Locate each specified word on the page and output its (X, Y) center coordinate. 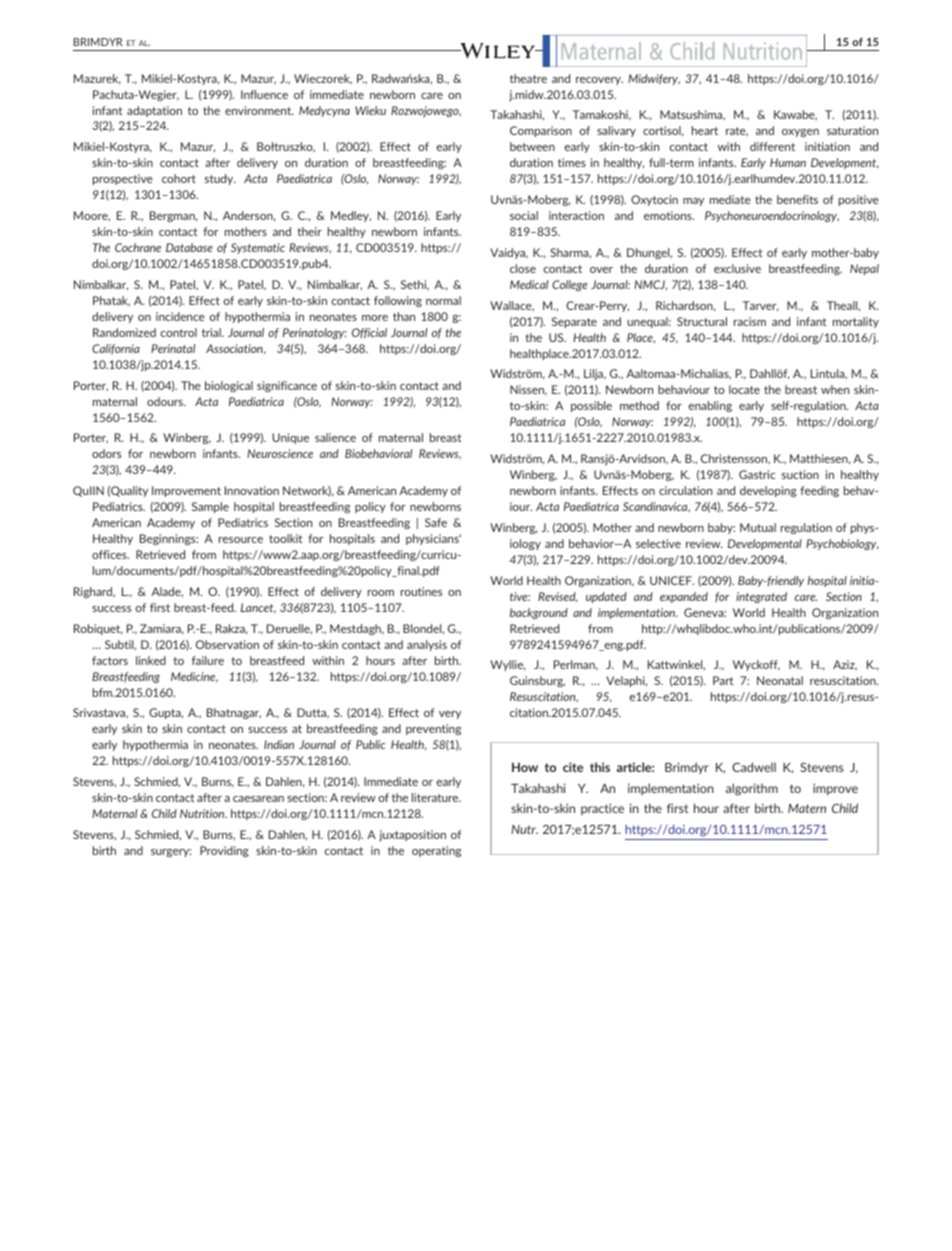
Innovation (252, 490)
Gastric (757, 474)
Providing (224, 851)
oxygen (800, 133)
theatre (528, 78)
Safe (436, 522)
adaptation (154, 111)
